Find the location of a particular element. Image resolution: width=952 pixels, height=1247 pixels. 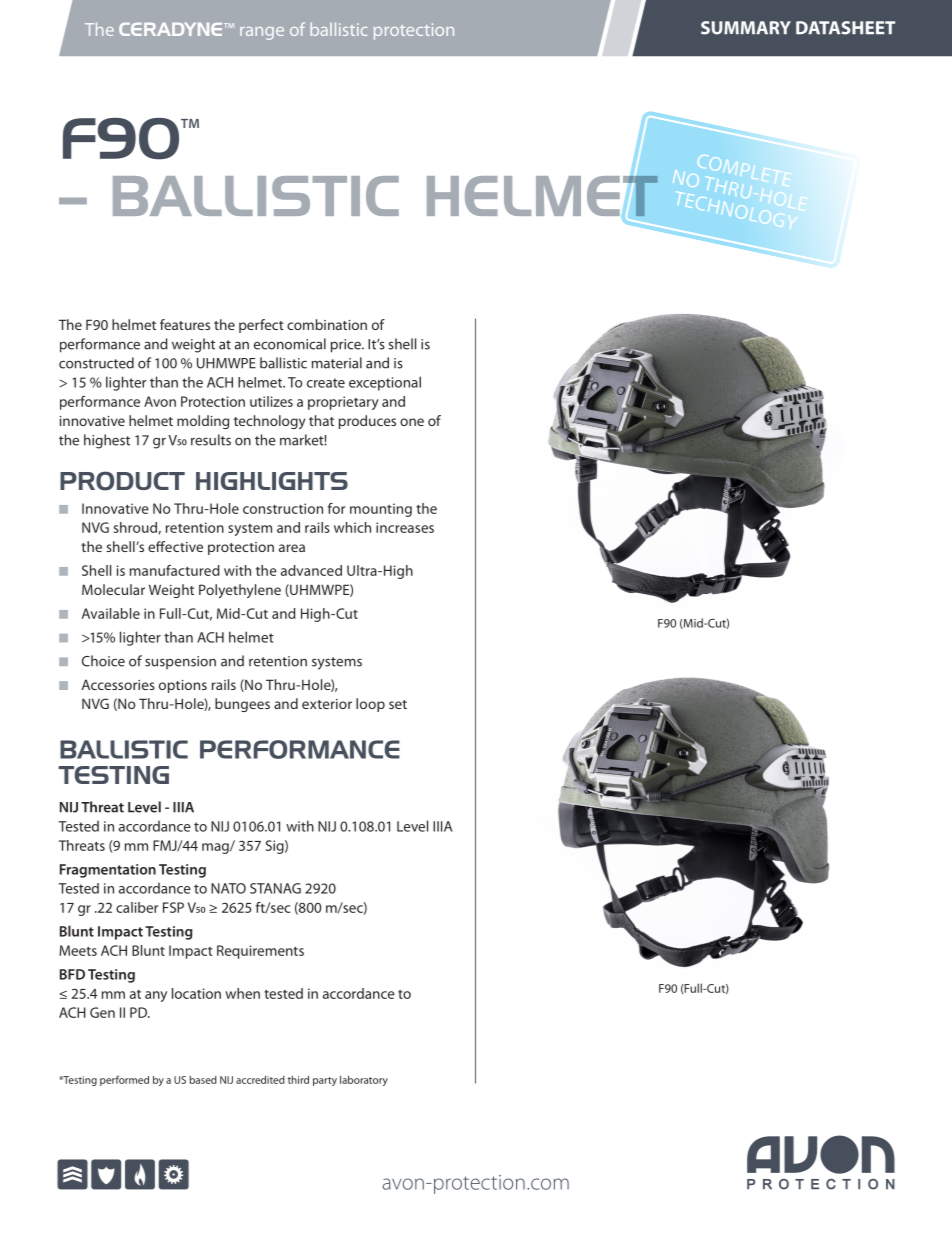

laboratory is located at coordinates (364, 1081).
